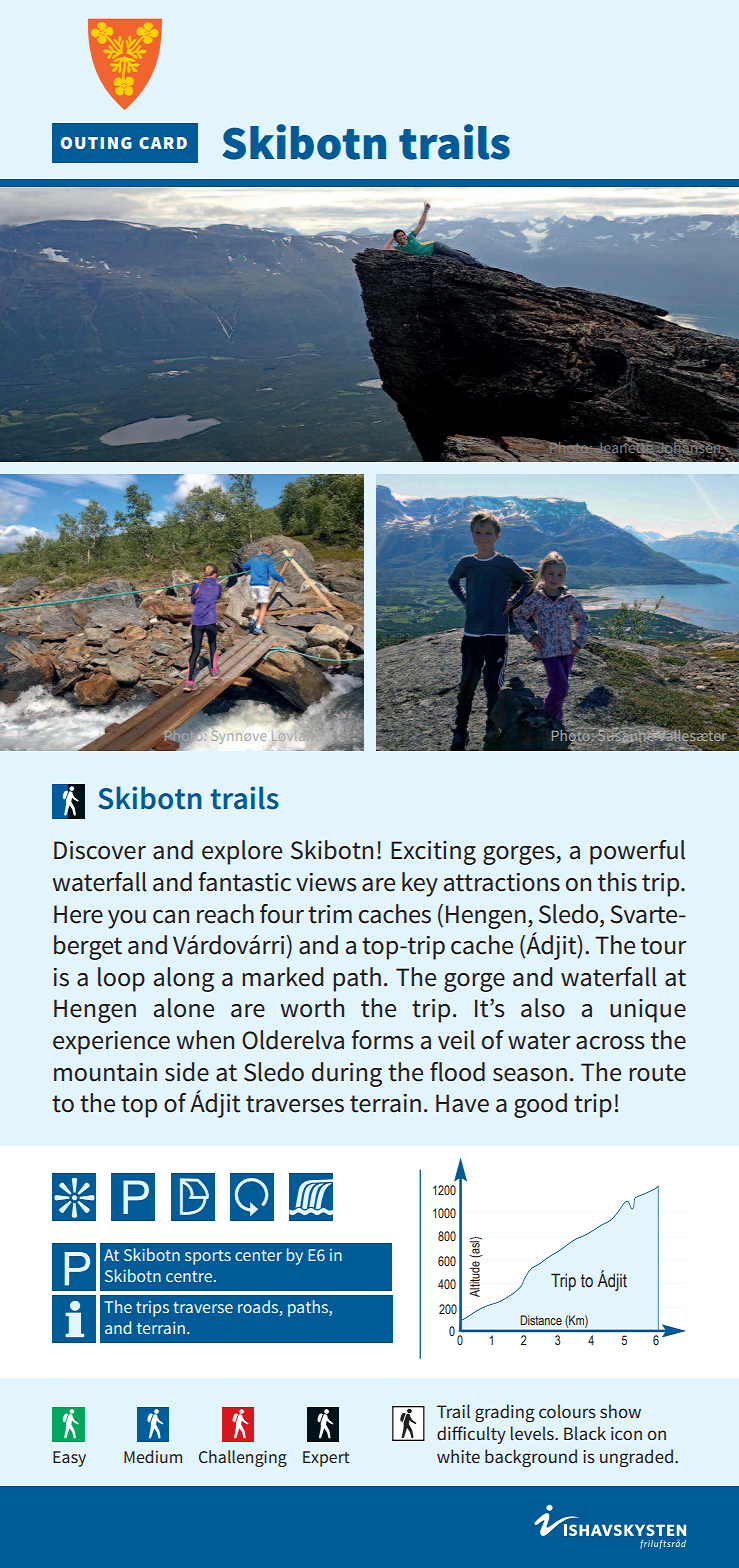 The width and height of the page is (739, 1568). What do you see at coordinates (163, 143) in the page?
I see `CARD` at bounding box center [163, 143].
